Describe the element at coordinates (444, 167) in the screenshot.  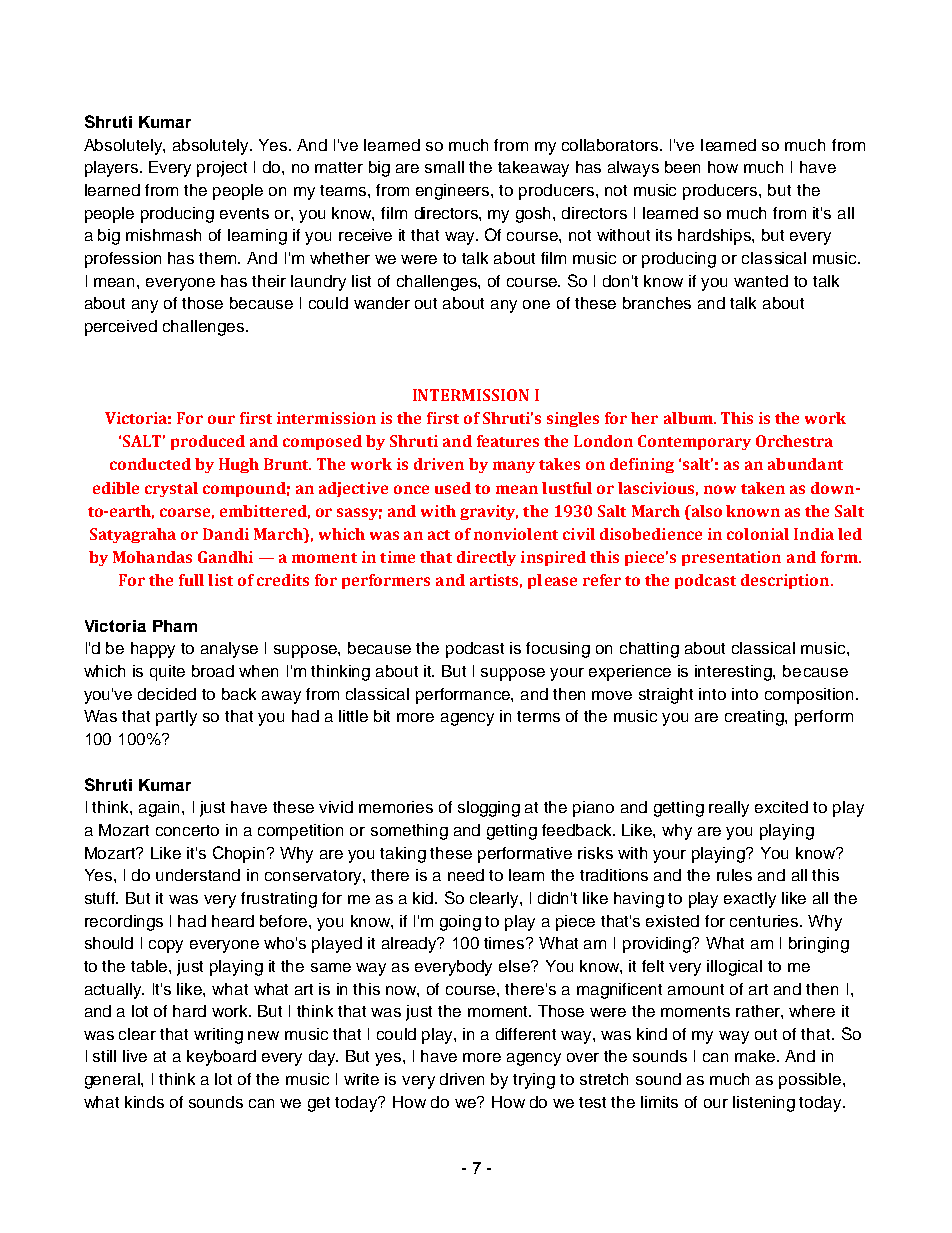
I see `small` at that location.
